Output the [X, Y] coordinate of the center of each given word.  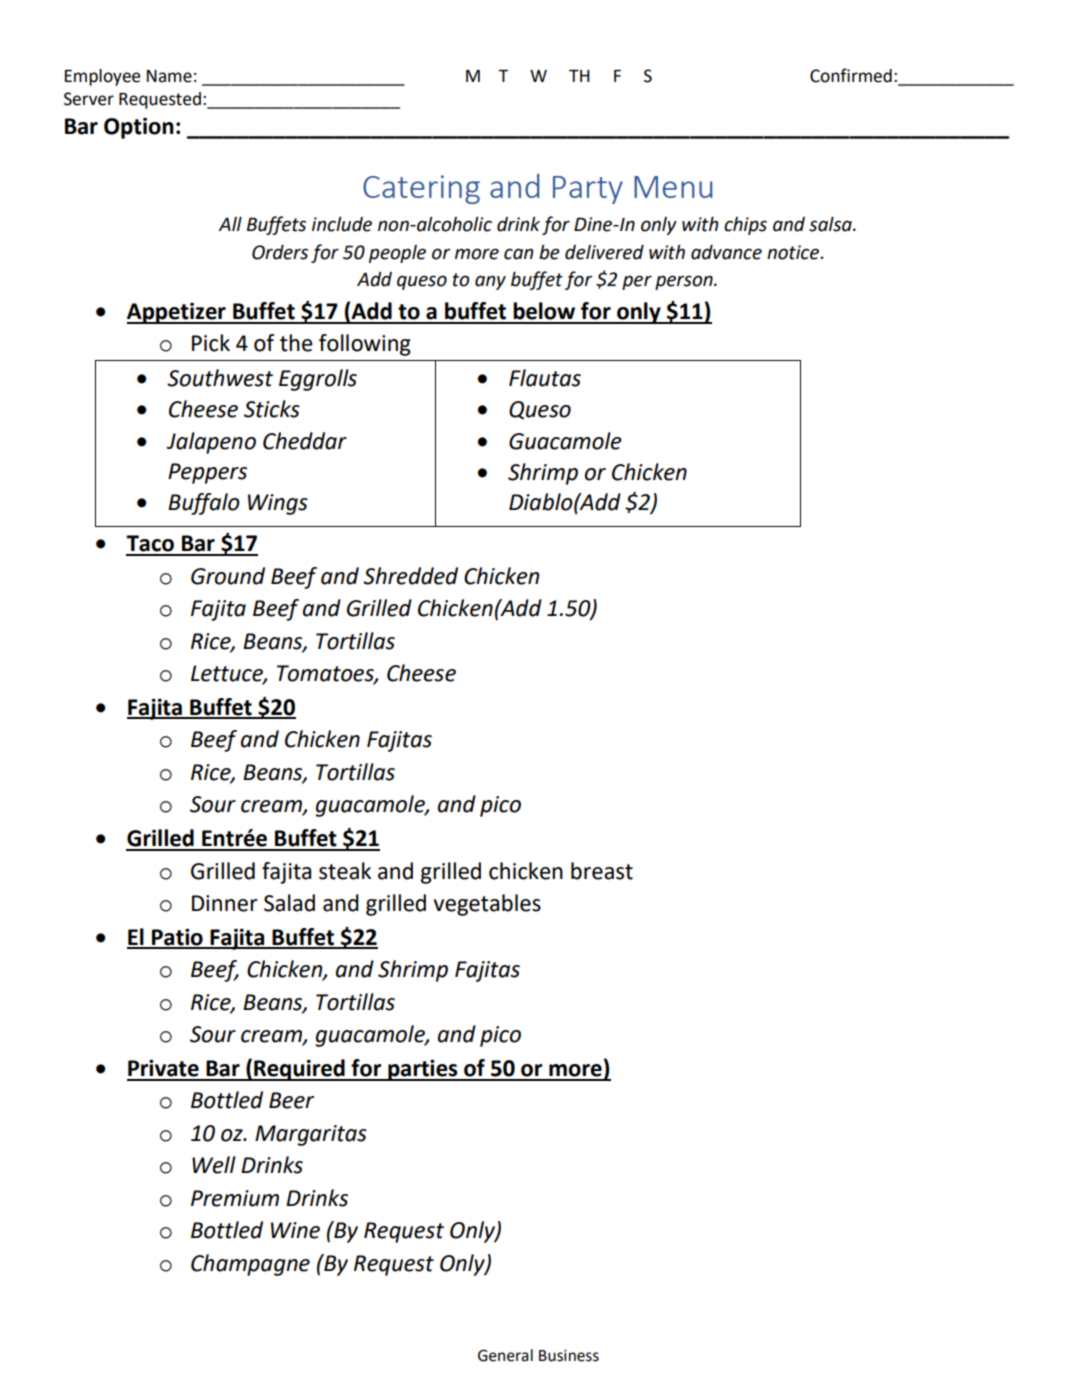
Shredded [410, 576]
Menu [673, 187]
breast [602, 871]
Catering [421, 189]
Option [139, 128]
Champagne [250, 1265]
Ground [228, 576]
